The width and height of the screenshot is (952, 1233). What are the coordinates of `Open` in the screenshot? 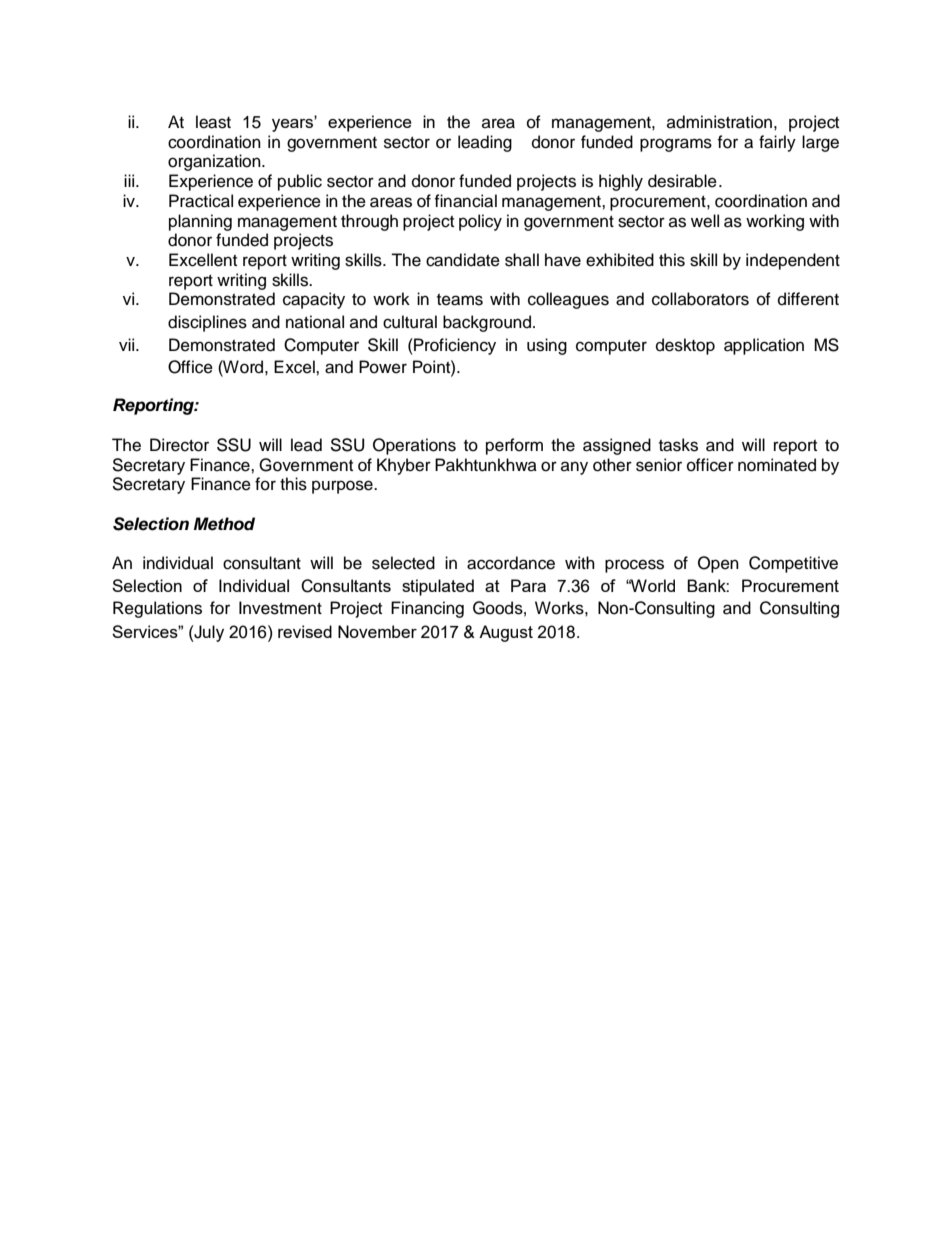 It's located at (718, 564).
